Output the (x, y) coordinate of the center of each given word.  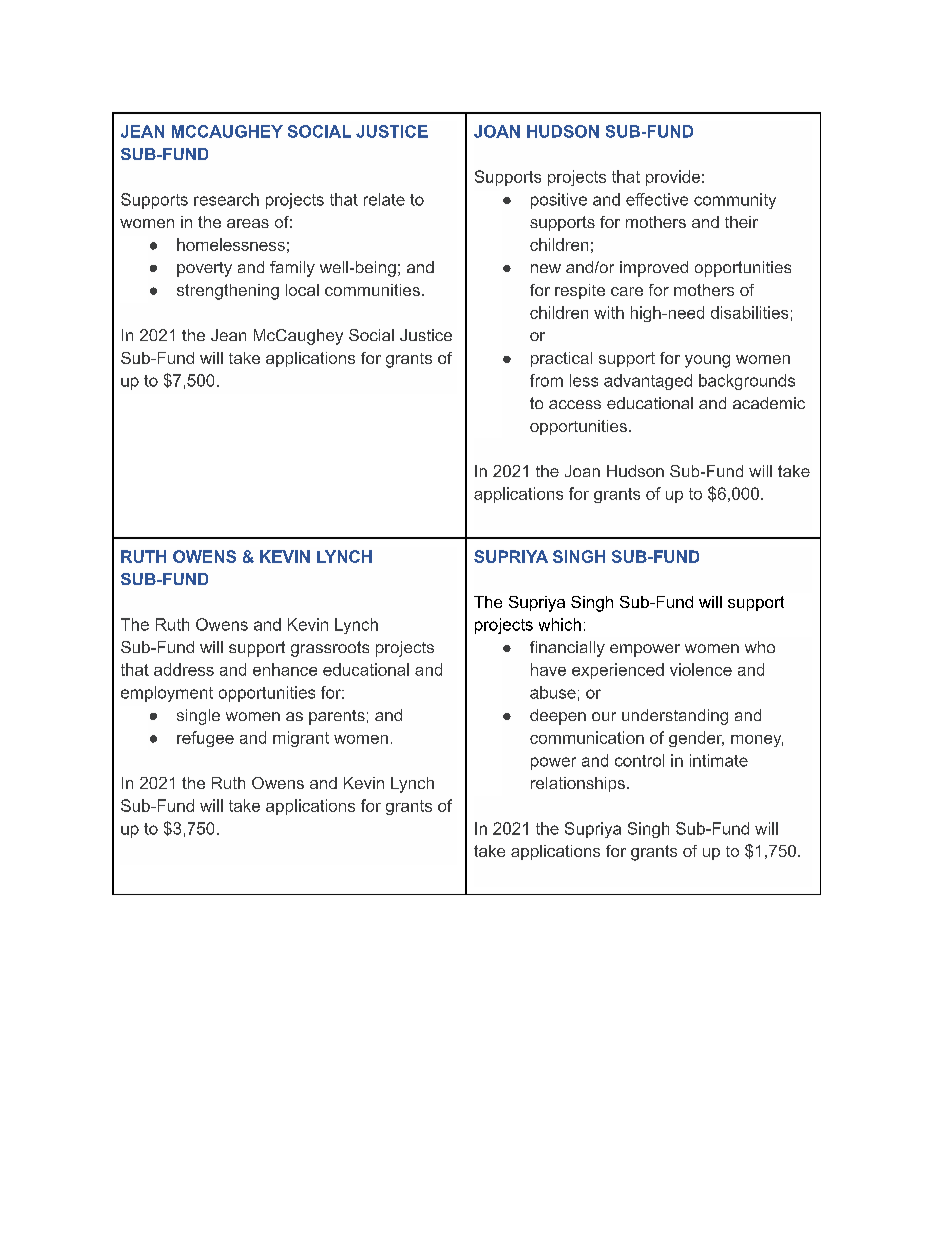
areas (248, 223)
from (546, 380)
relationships (578, 784)
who (760, 647)
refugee (205, 739)
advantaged (648, 382)
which (560, 624)
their (741, 222)
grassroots (330, 649)
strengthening (228, 292)
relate (384, 199)
